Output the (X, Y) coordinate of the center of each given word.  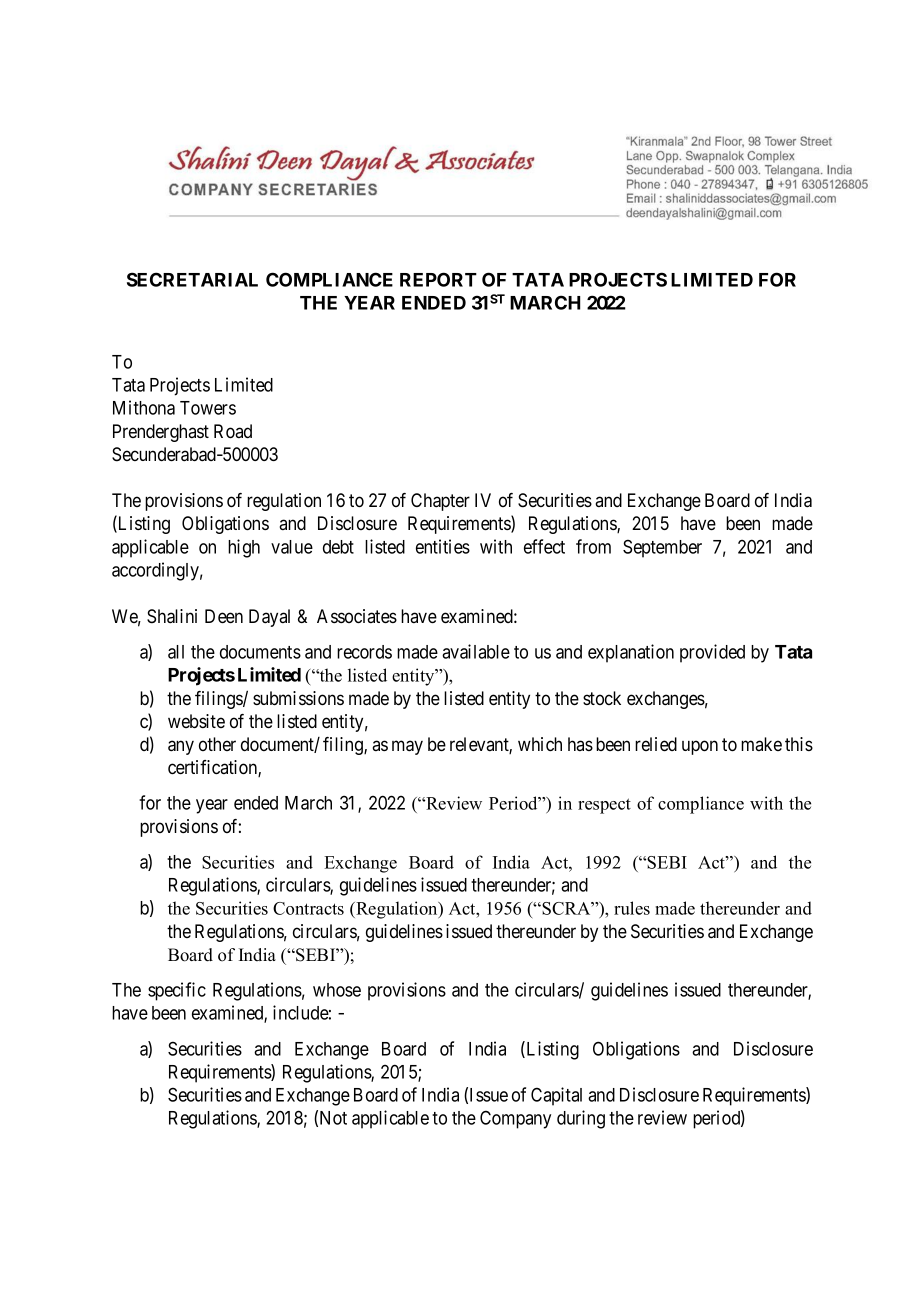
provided (712, 653)
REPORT (438, 279)
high (244, 548)
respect (604, 806)
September (662, 548)
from (593, 546)
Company (515, 1119)
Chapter (440, 502)
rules (632, 908)
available (476, 651)
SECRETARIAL (192, 279)
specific (177, 991)
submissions (298, 698)
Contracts (308, 908)
